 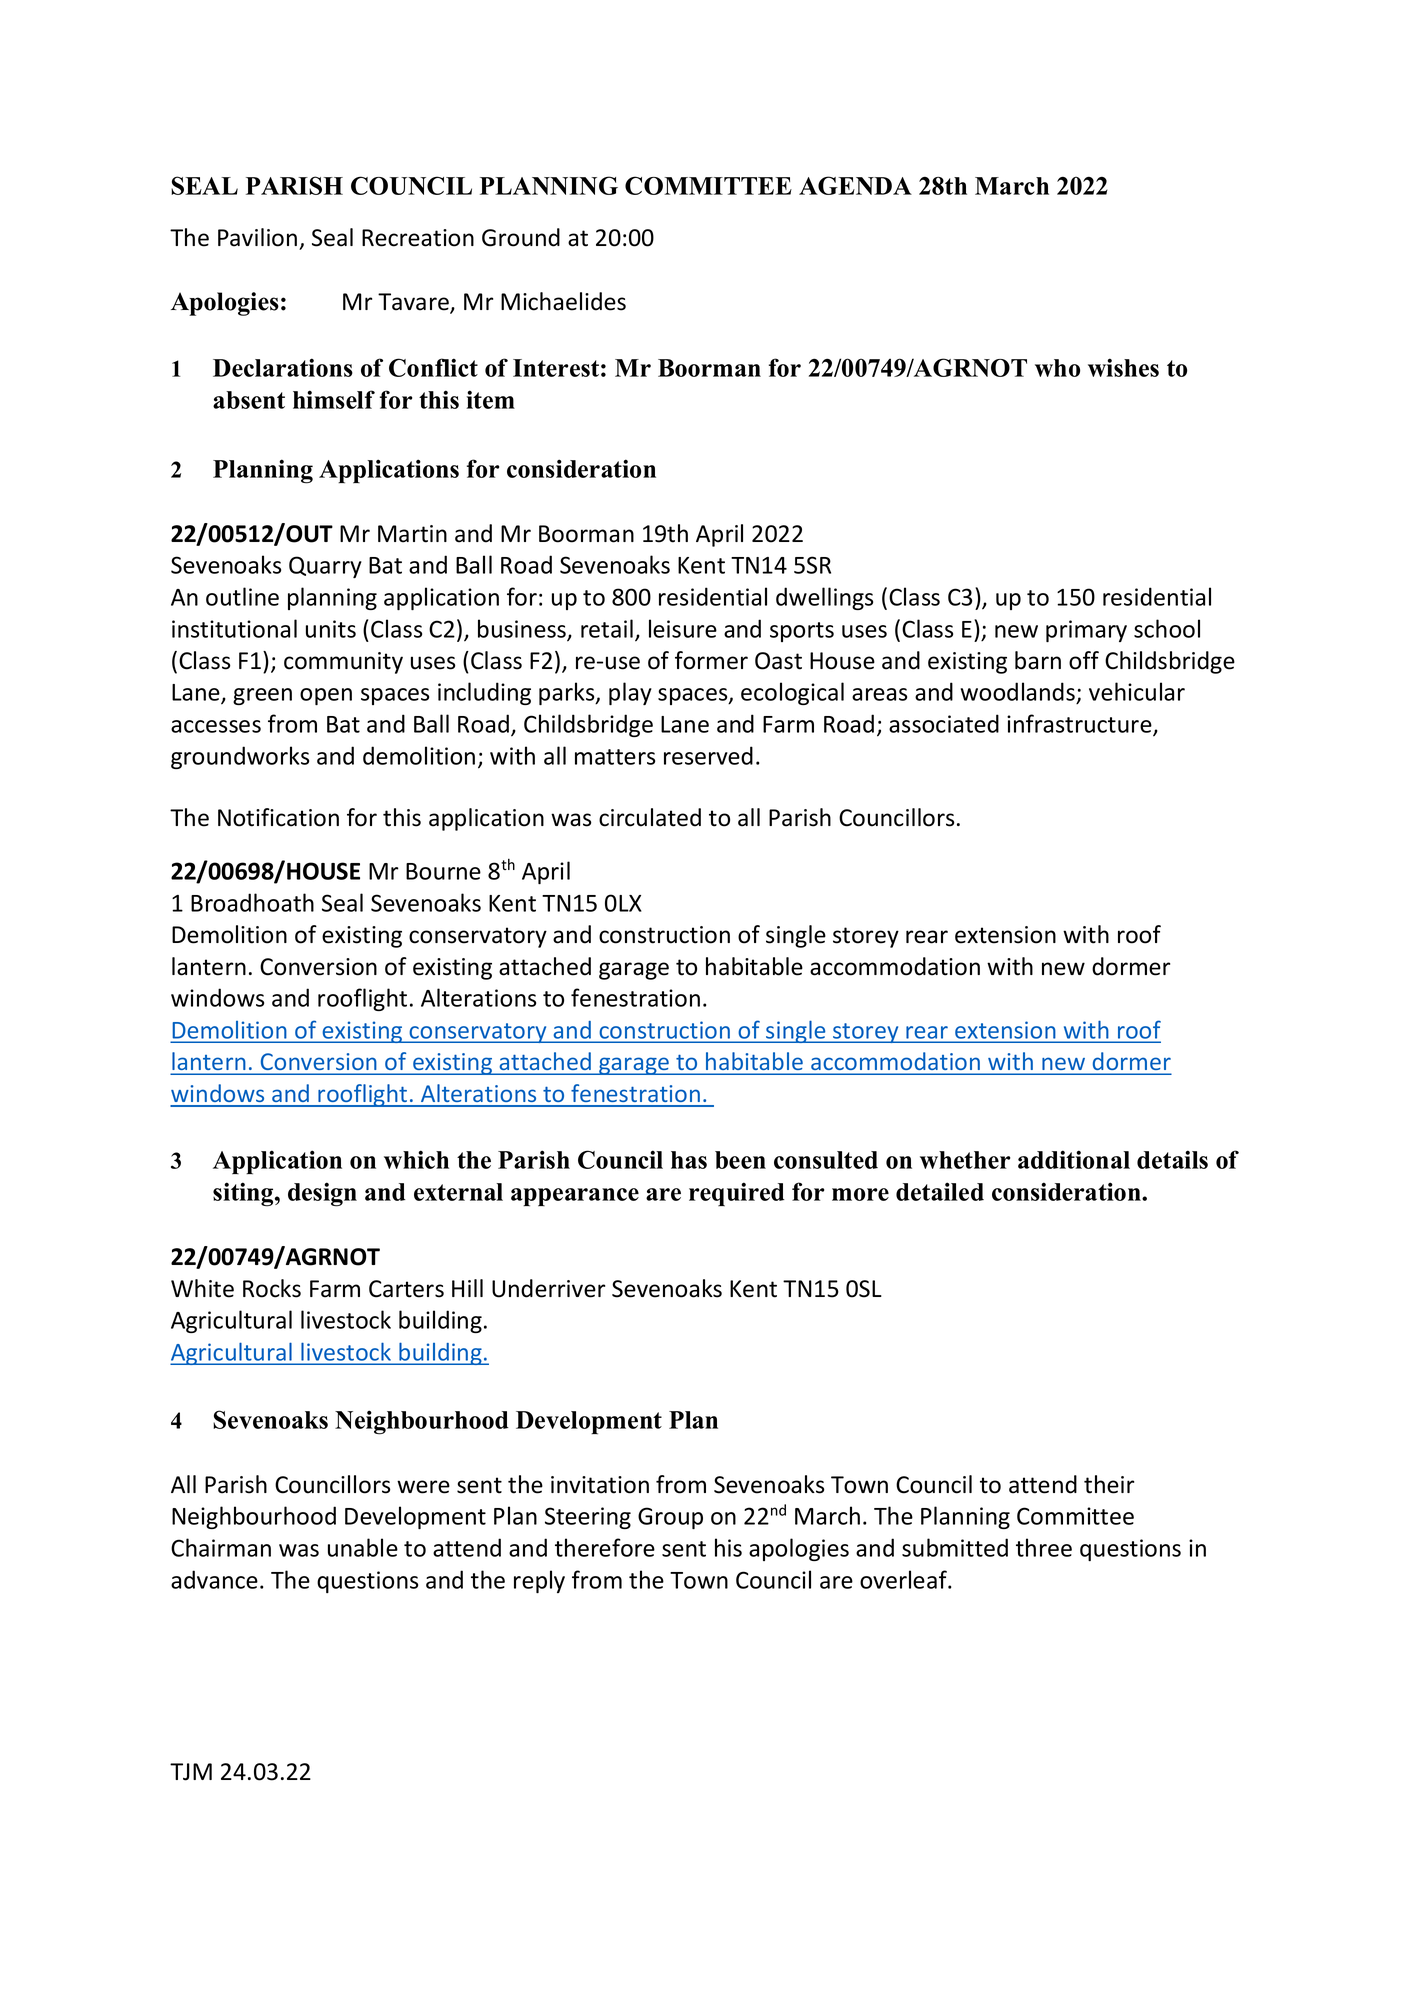 I want to click on Group, so click(x=670, y=1518).
